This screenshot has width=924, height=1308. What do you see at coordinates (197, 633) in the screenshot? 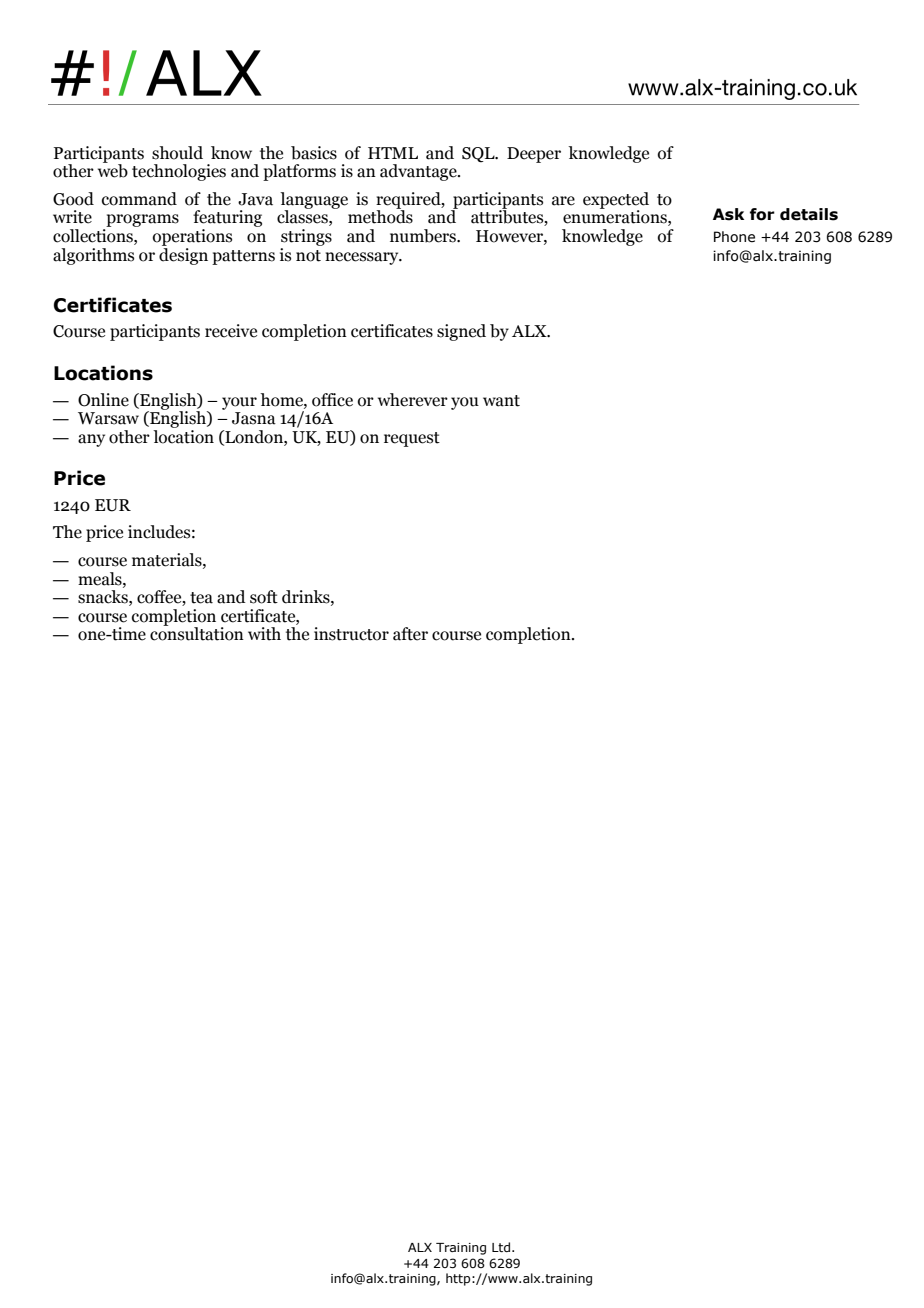
I see `consultation` at bounding box center [197, 633].
